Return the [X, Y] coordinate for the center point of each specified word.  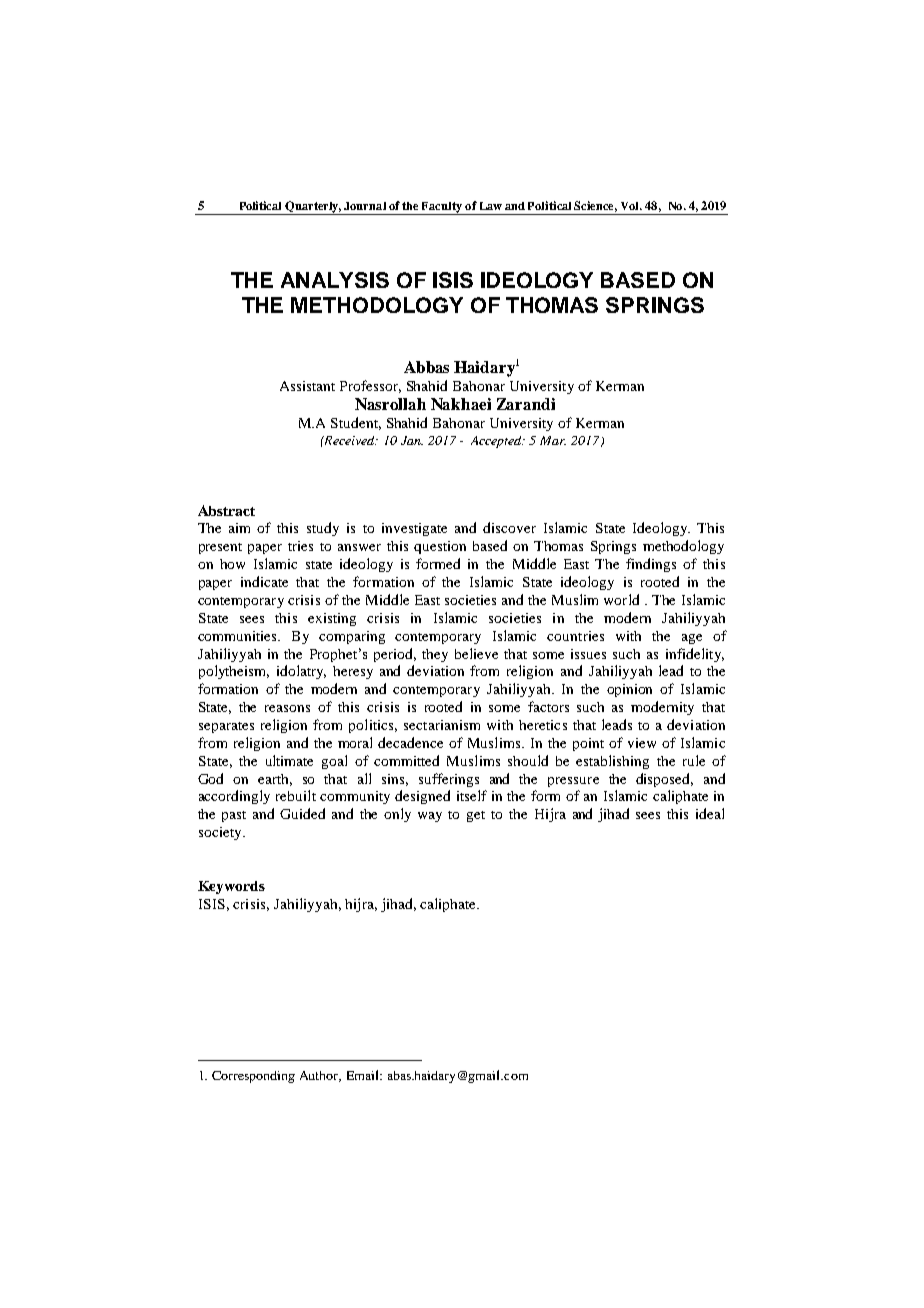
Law [491, 206]
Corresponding [253, 1077]
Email [364, 1075]
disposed [664, 780]
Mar [553, 440]
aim [239, 528]
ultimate [289, 760]
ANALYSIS [335, 280]
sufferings [449, 780]
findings [651, 565]
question [440, 547]
